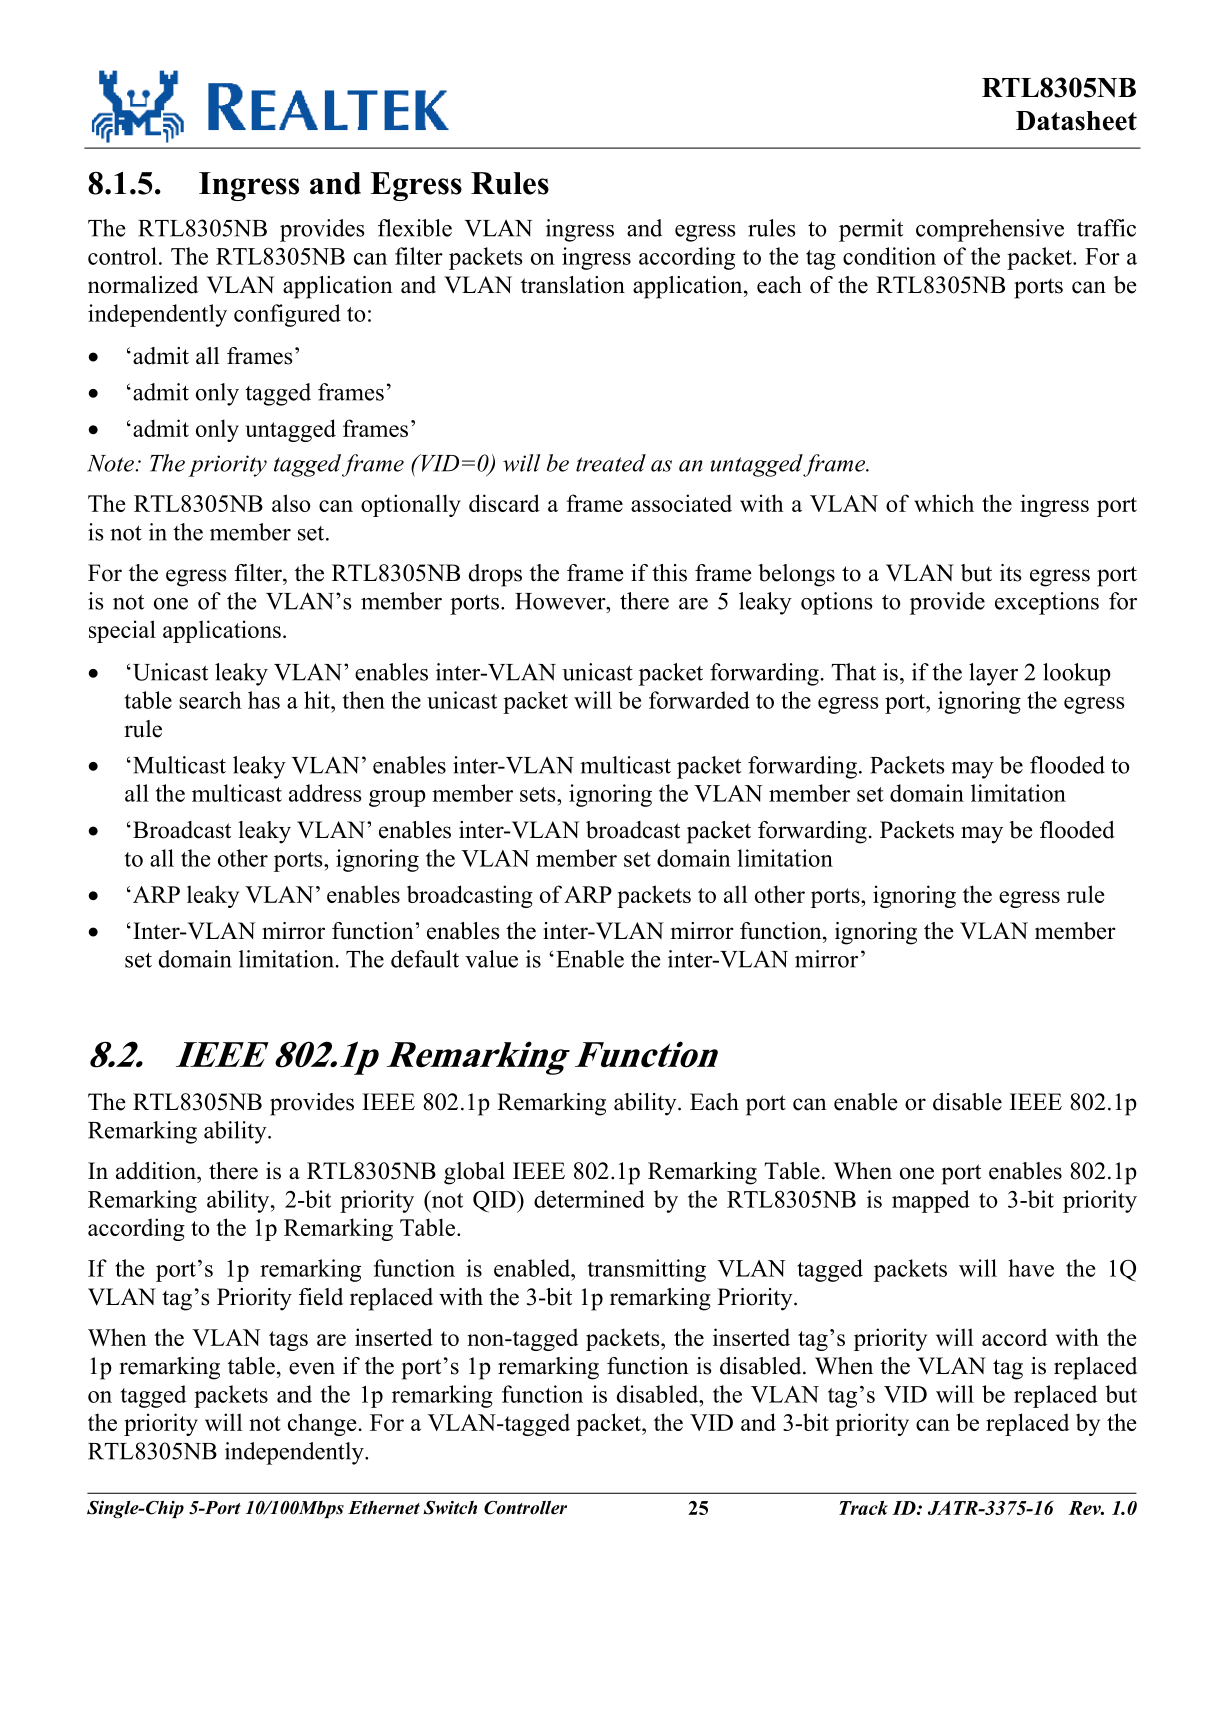 The height and width of the page is (1732, 1224). Describe the element at coordinates (931, 1201) in the page. I see `mapped` at that location.
